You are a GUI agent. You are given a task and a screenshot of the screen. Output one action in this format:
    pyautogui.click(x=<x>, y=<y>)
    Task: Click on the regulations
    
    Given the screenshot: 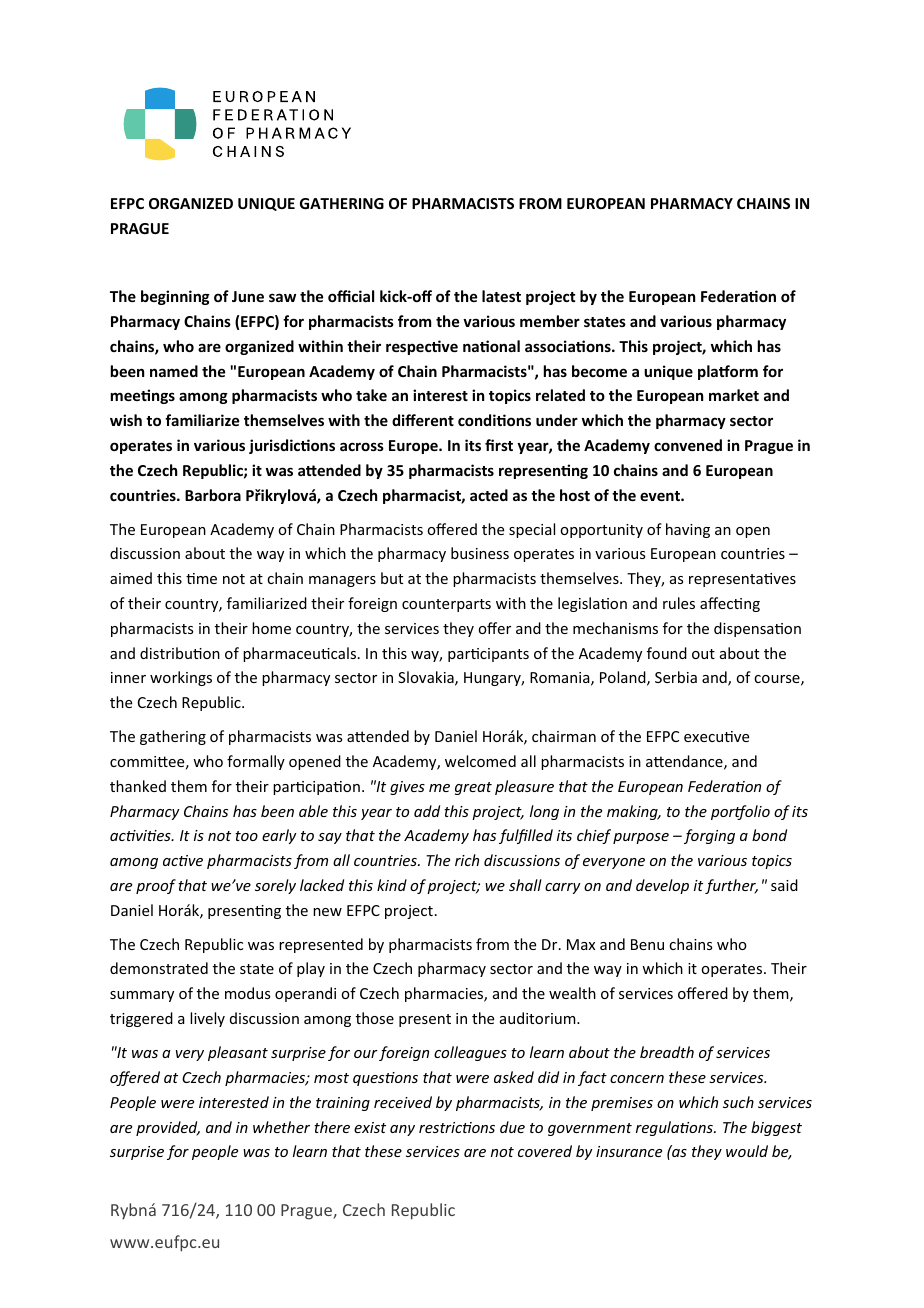 What is the action you would take?
    pyautogui.click(x=675, y=1128)
